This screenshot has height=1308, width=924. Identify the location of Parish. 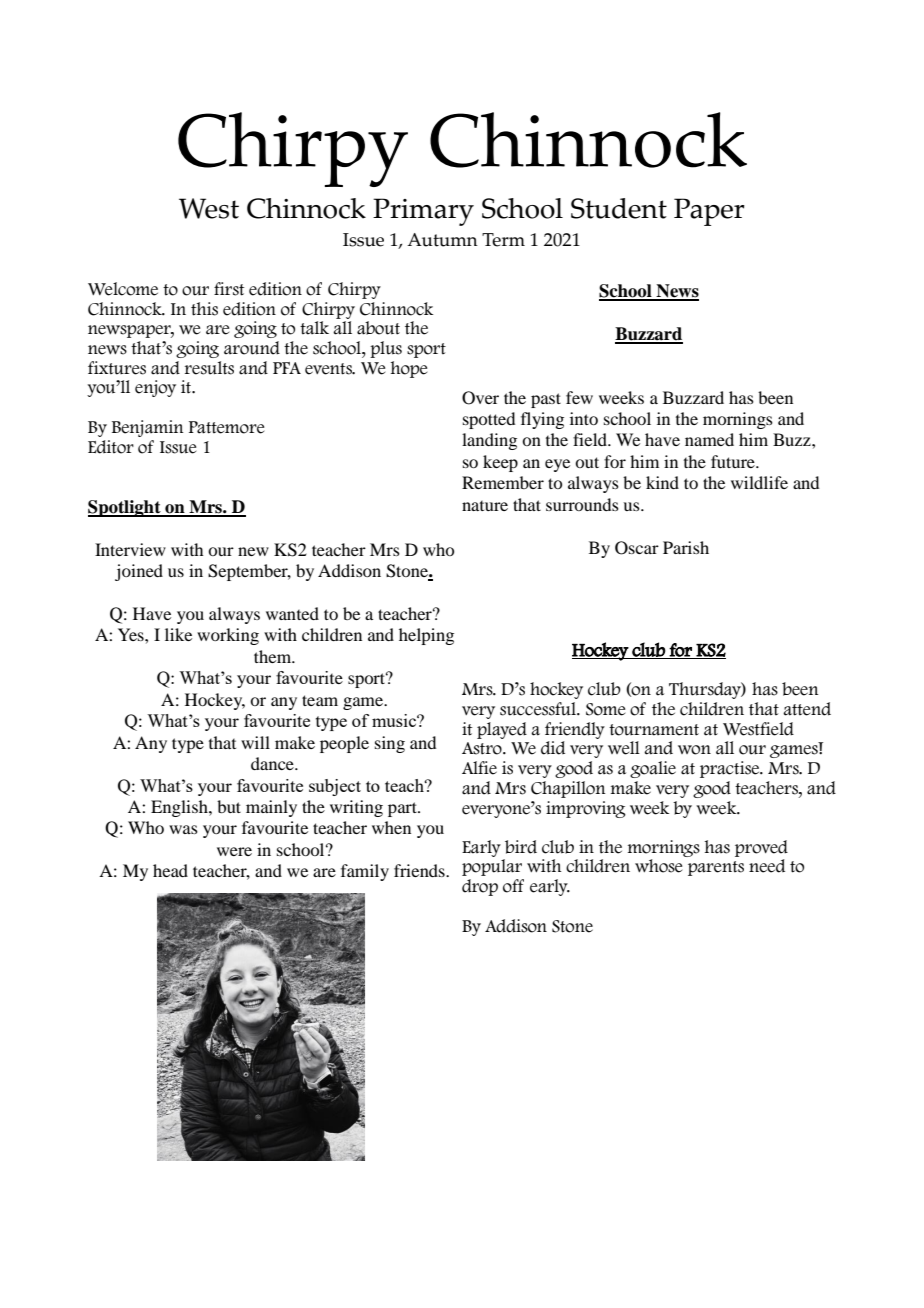
(686, 547).
